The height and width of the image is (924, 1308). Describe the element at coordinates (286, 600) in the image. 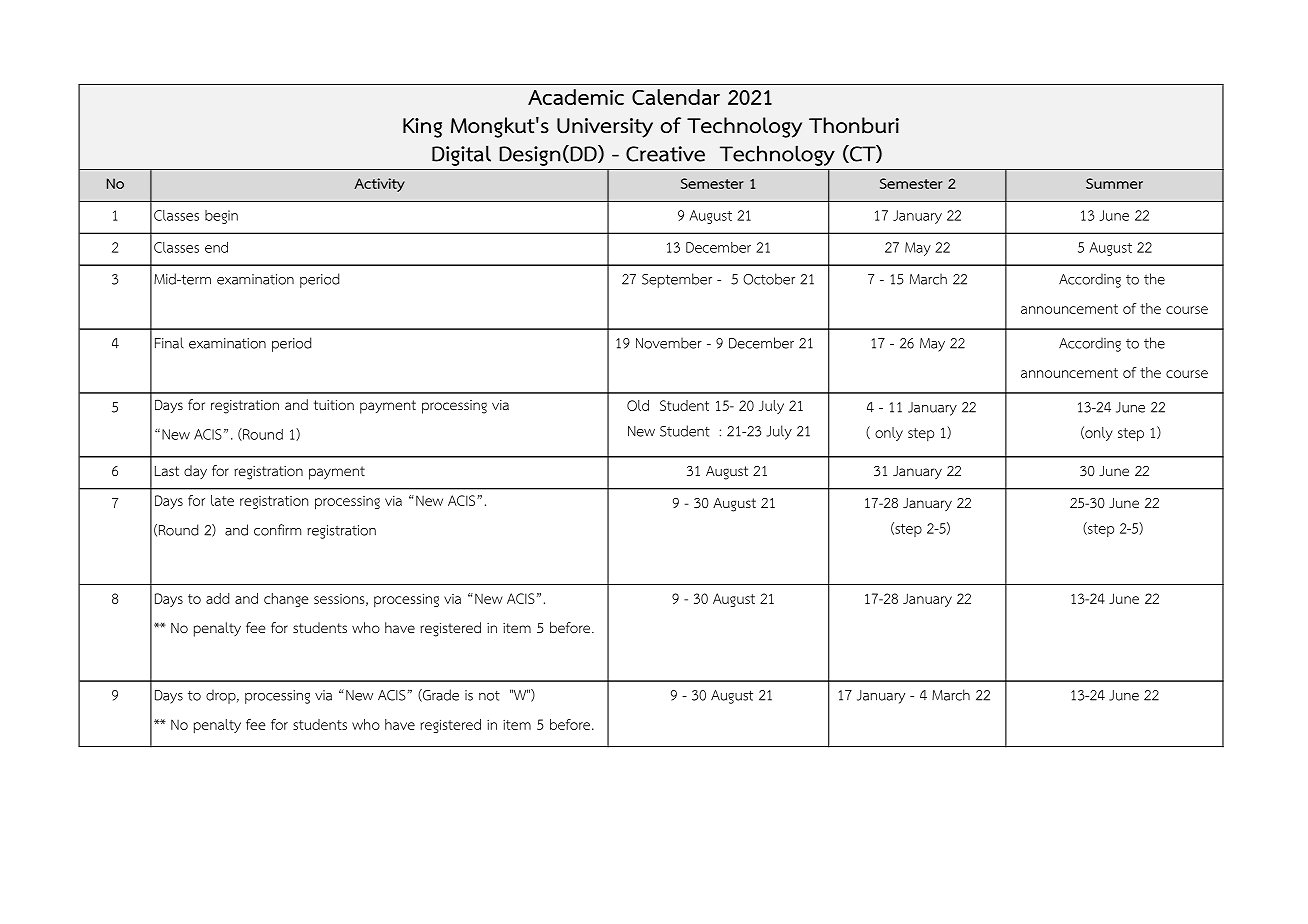

I see `change` at that location.
